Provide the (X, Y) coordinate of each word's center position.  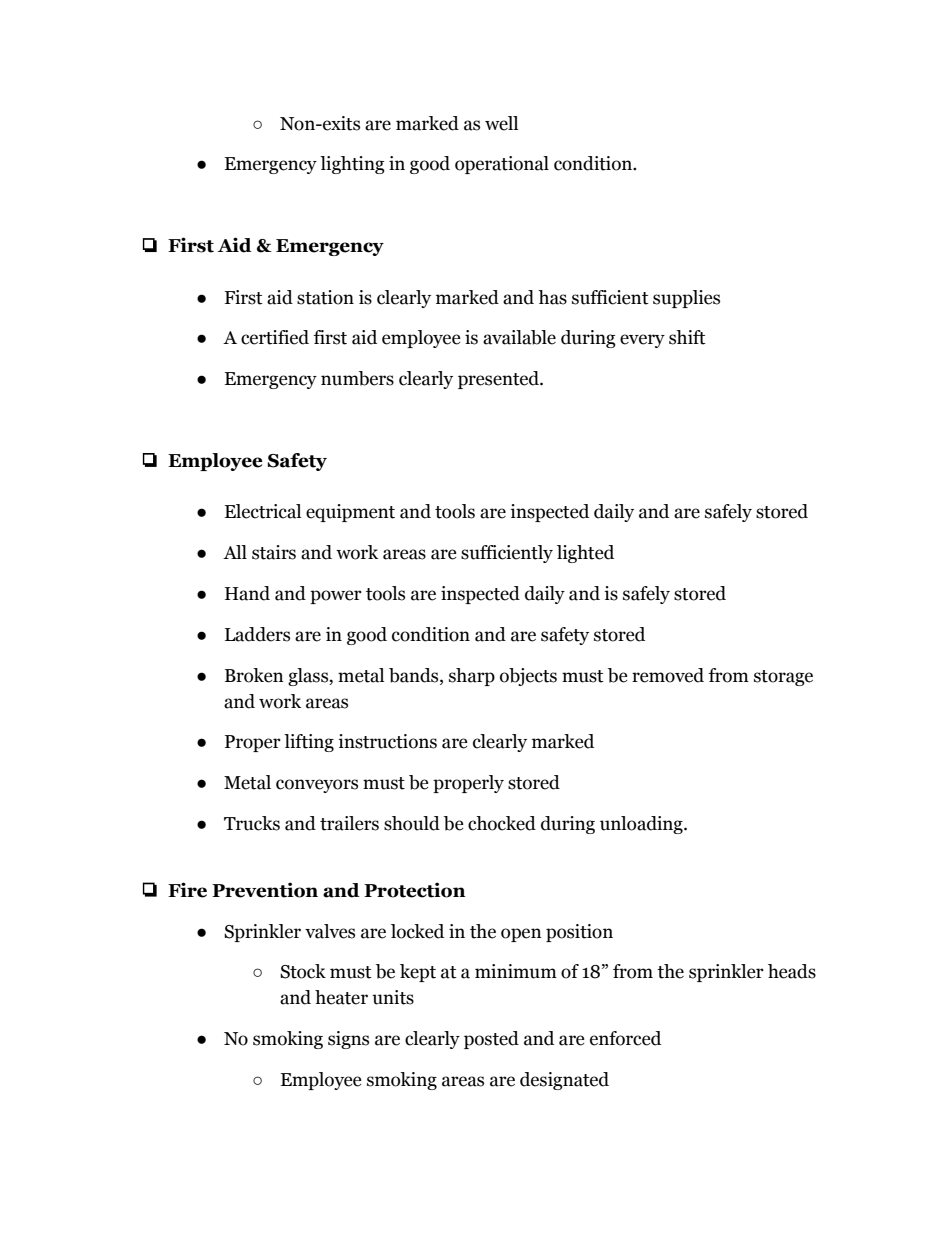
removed (668, 675)
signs (348, 1040)
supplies (686, 299)
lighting (352, 165)
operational (502, 165)
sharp (472, 677)
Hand (247, 593)
